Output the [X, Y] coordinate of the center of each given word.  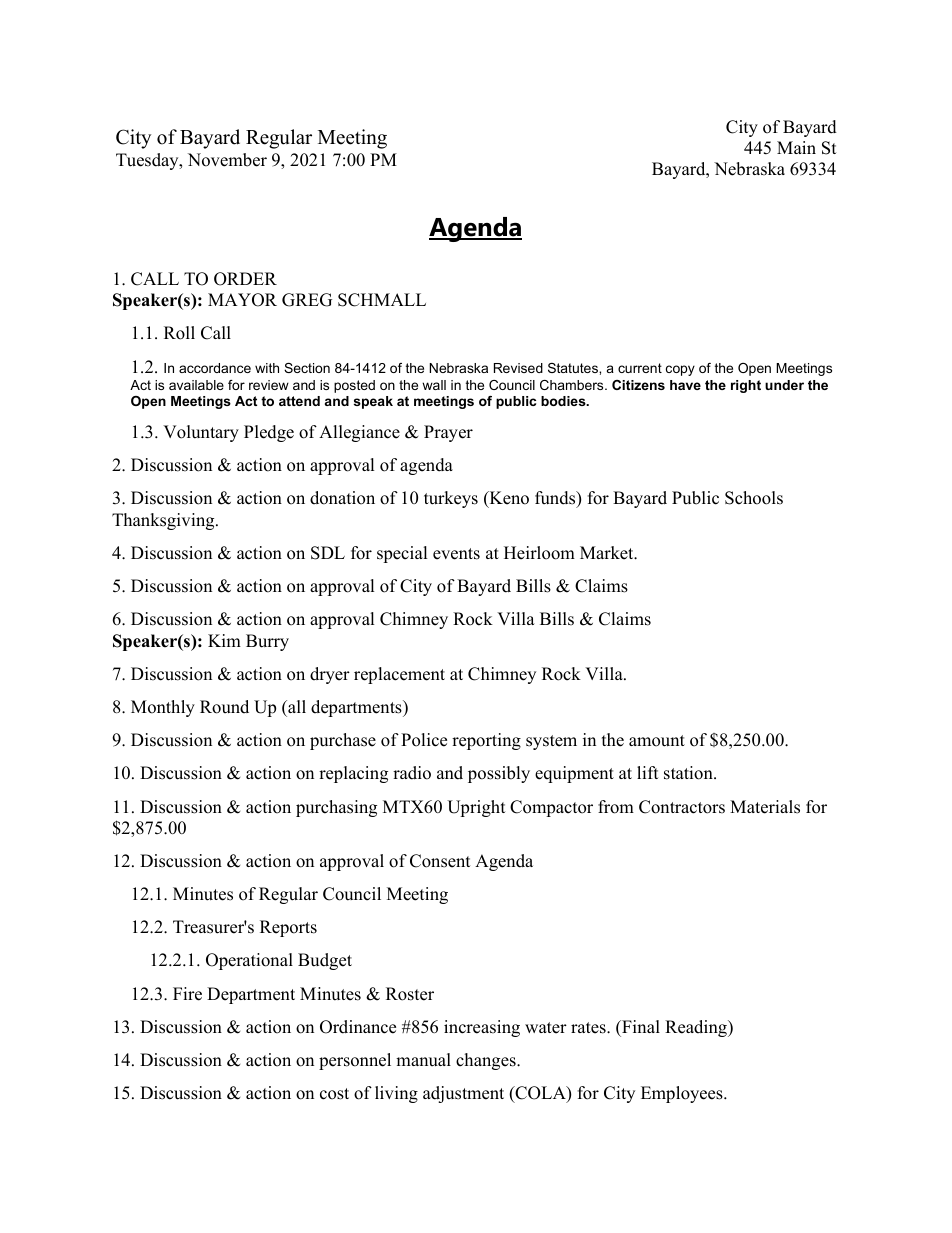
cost [334, 1094]
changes [487, 1061]
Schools [754, 498]
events [456, 554]
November [227, 160]
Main [796, 147]
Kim [224, 640]
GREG [307, 300]
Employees [683, 1094]
